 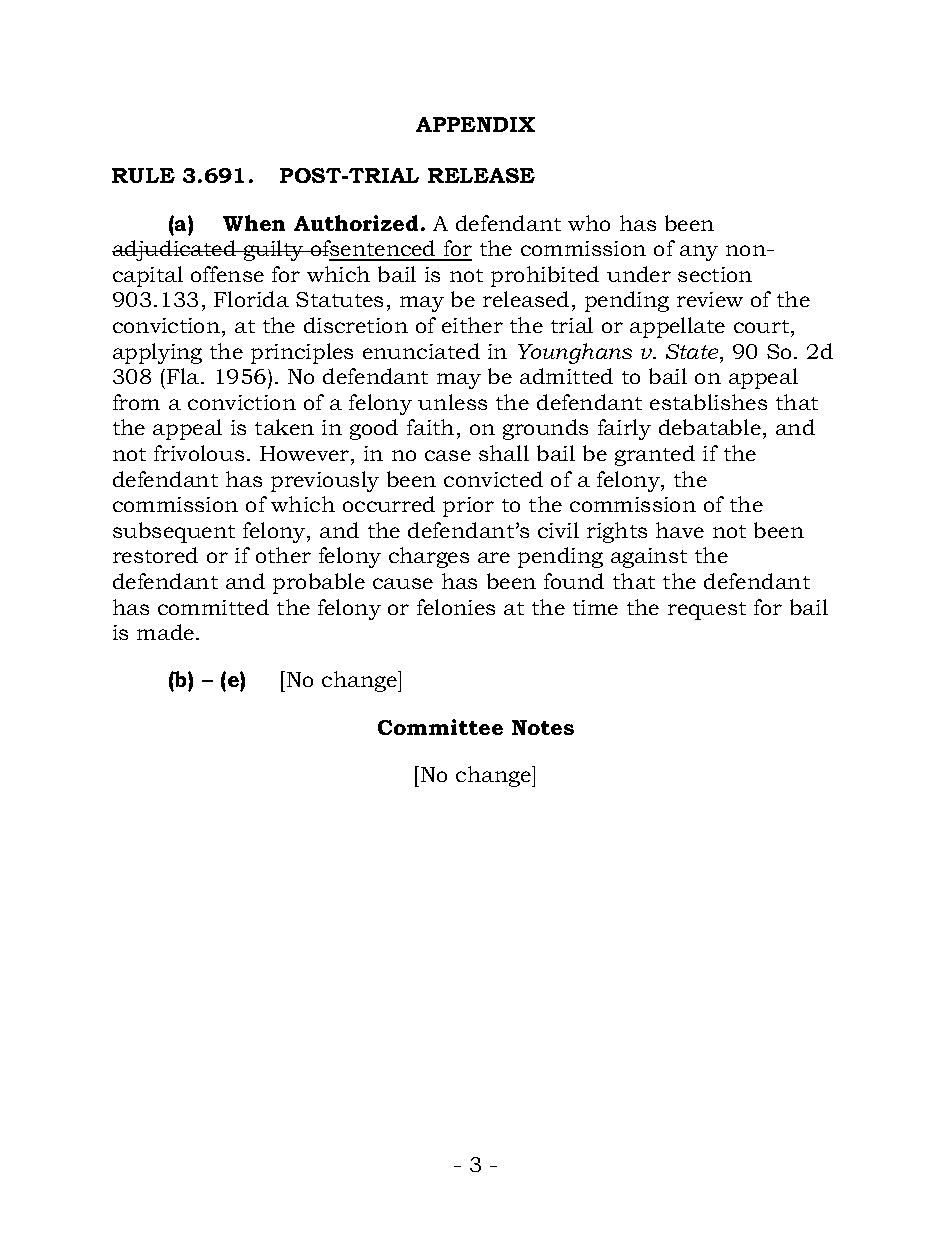 What do you see at coordinates (589, 223) in the screenshot?
I see `who` at bounding box center [589, 223].
